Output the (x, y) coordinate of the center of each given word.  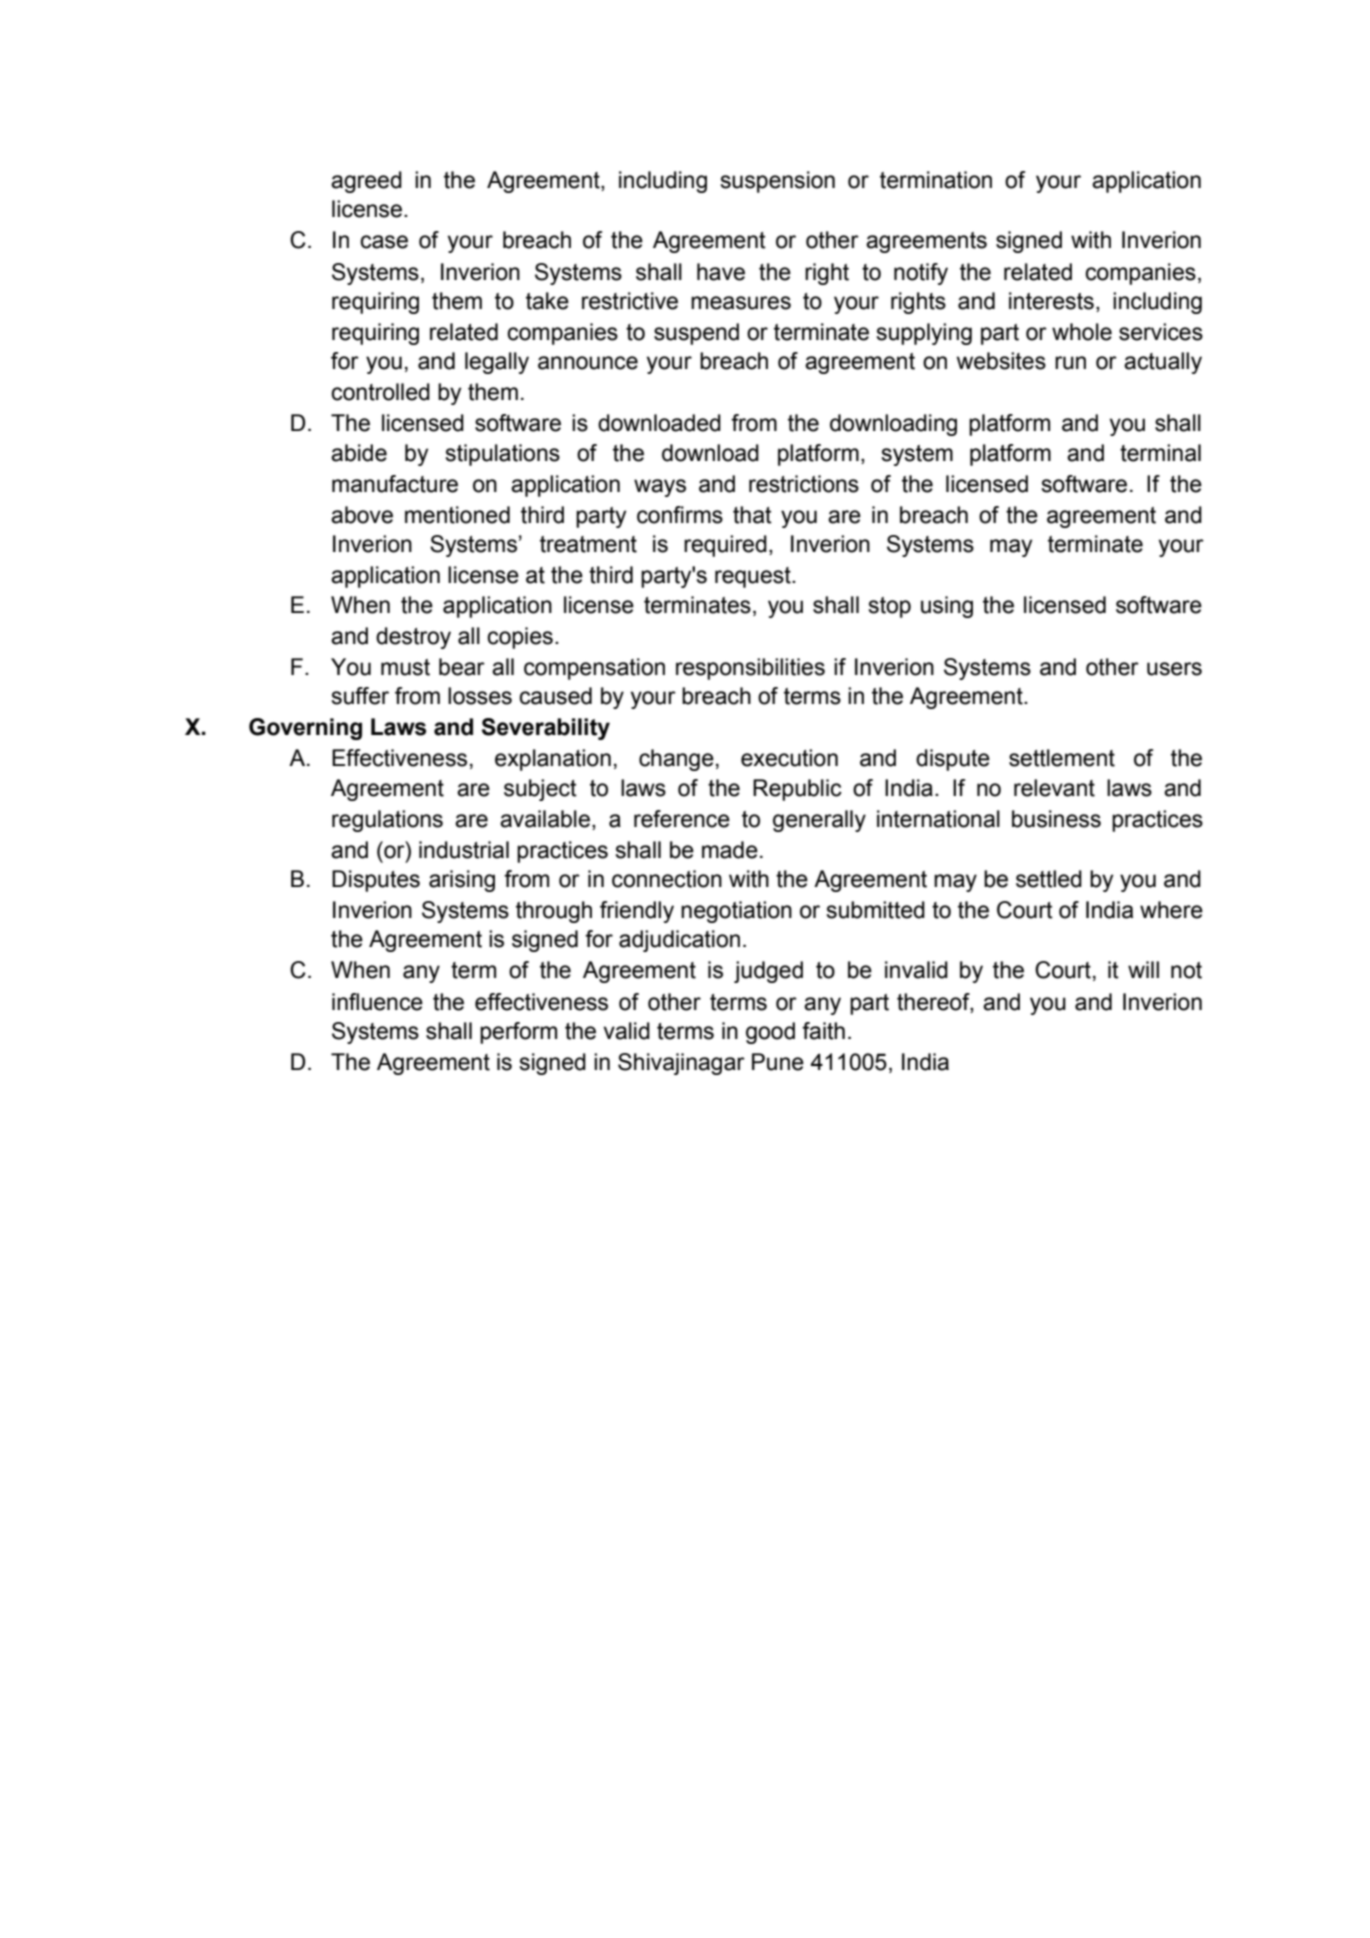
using (947, 607)
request (754, 577)
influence (377, 1002)
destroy (413, 638)
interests (1051, 301)
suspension (777, 182)
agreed (366, 182)
